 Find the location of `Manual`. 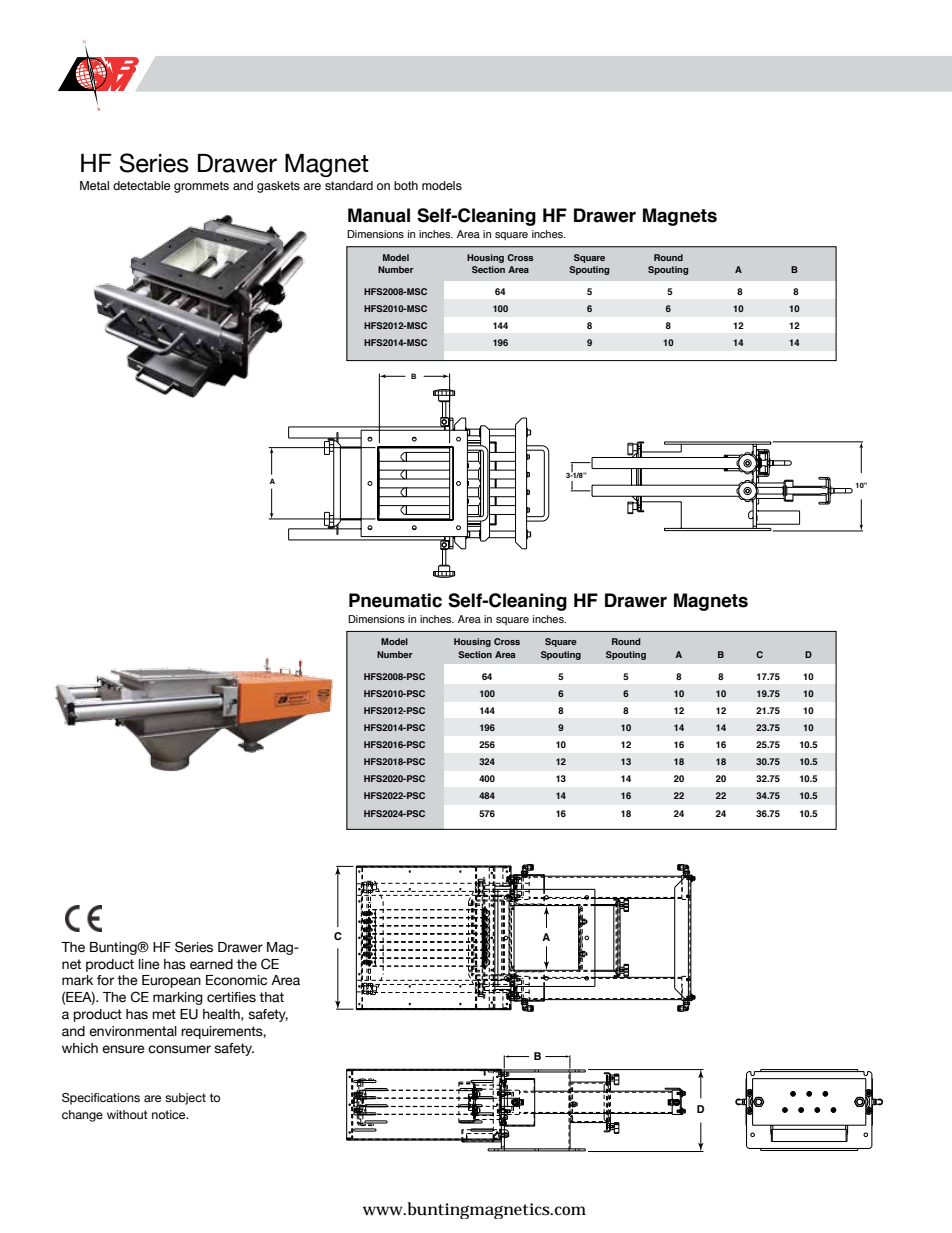

Manual is located at coordinates (379, 215).
